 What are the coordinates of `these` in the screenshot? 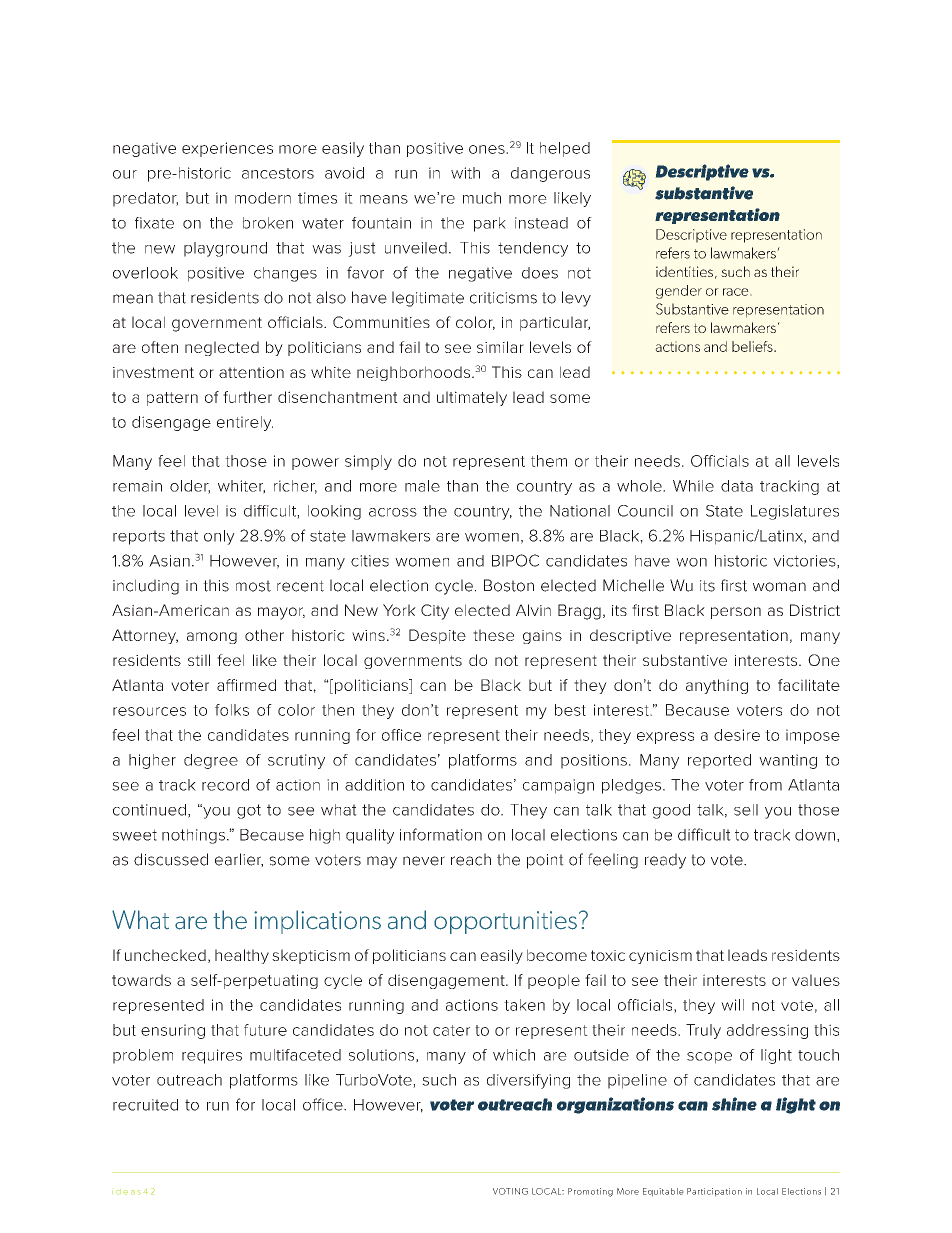 It's located at (493, 635).
